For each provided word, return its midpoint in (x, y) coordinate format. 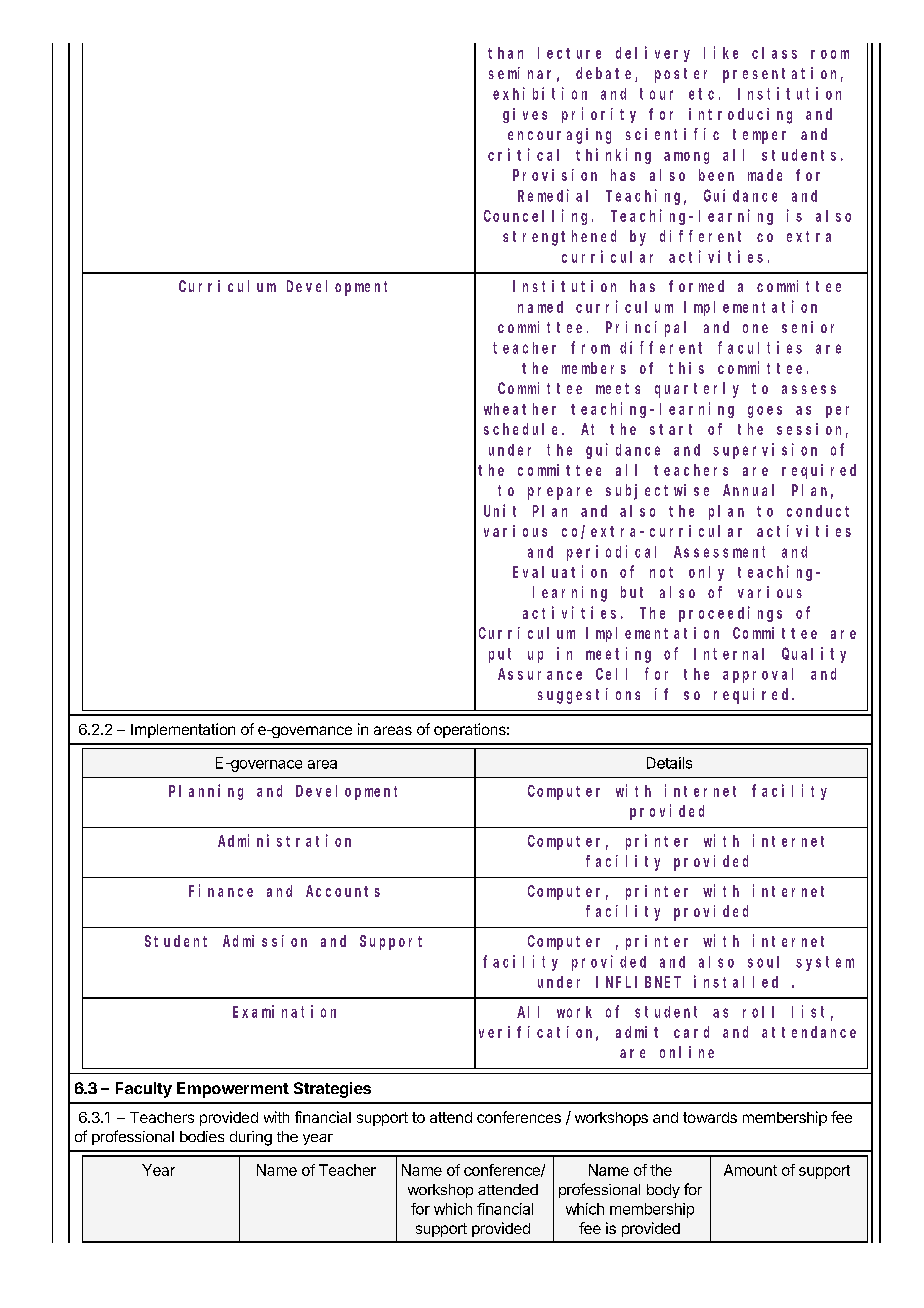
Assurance (540, 674)
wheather (520, 409)
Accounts (343, 891)
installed (736, 981)
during (251, 1138)
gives (525, 115)
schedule (523, 429)
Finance (221, 890)
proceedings (730, 614)
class (774, 53)
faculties (760, 347)
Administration (284, 840)
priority (599, 115)
